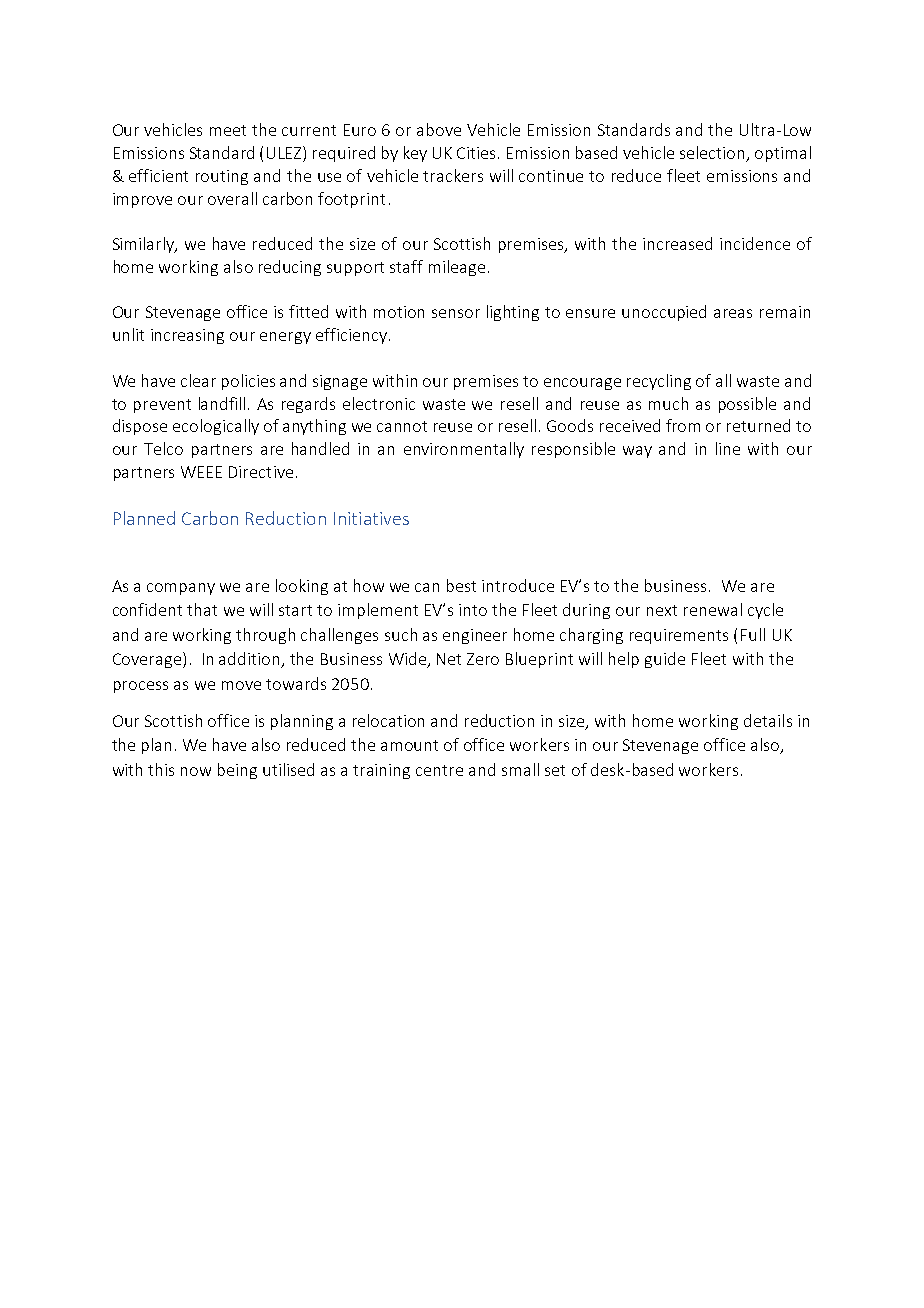 The width and height of the screenshot is (924, 1308). Describe the element at coordinates (228, 130) in the screenshot. I see `meet` at that location.
